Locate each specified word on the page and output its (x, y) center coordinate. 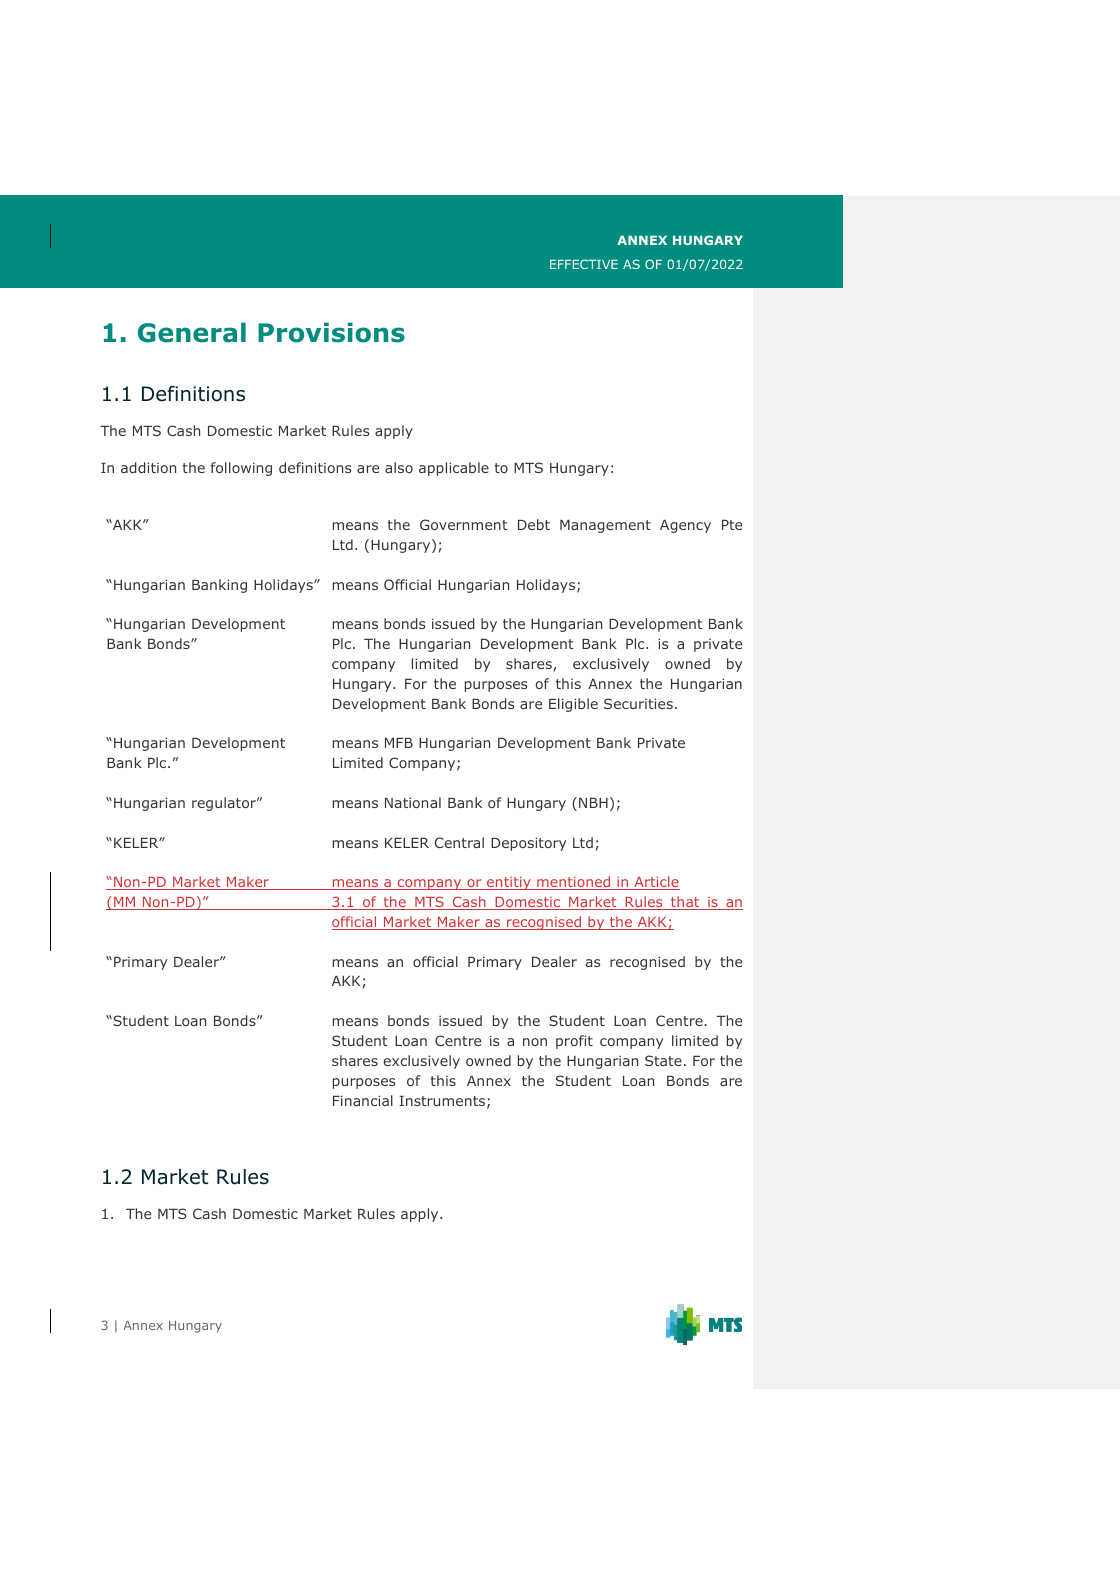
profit (574, 1042)
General (192, 332)
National (413, 802)
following (241, 469)
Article (656, 883)
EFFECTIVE (584, 264)
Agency (685, 526)
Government (464, 524)
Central (459, 842)
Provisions (331, 332)
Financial (363, 1100)
